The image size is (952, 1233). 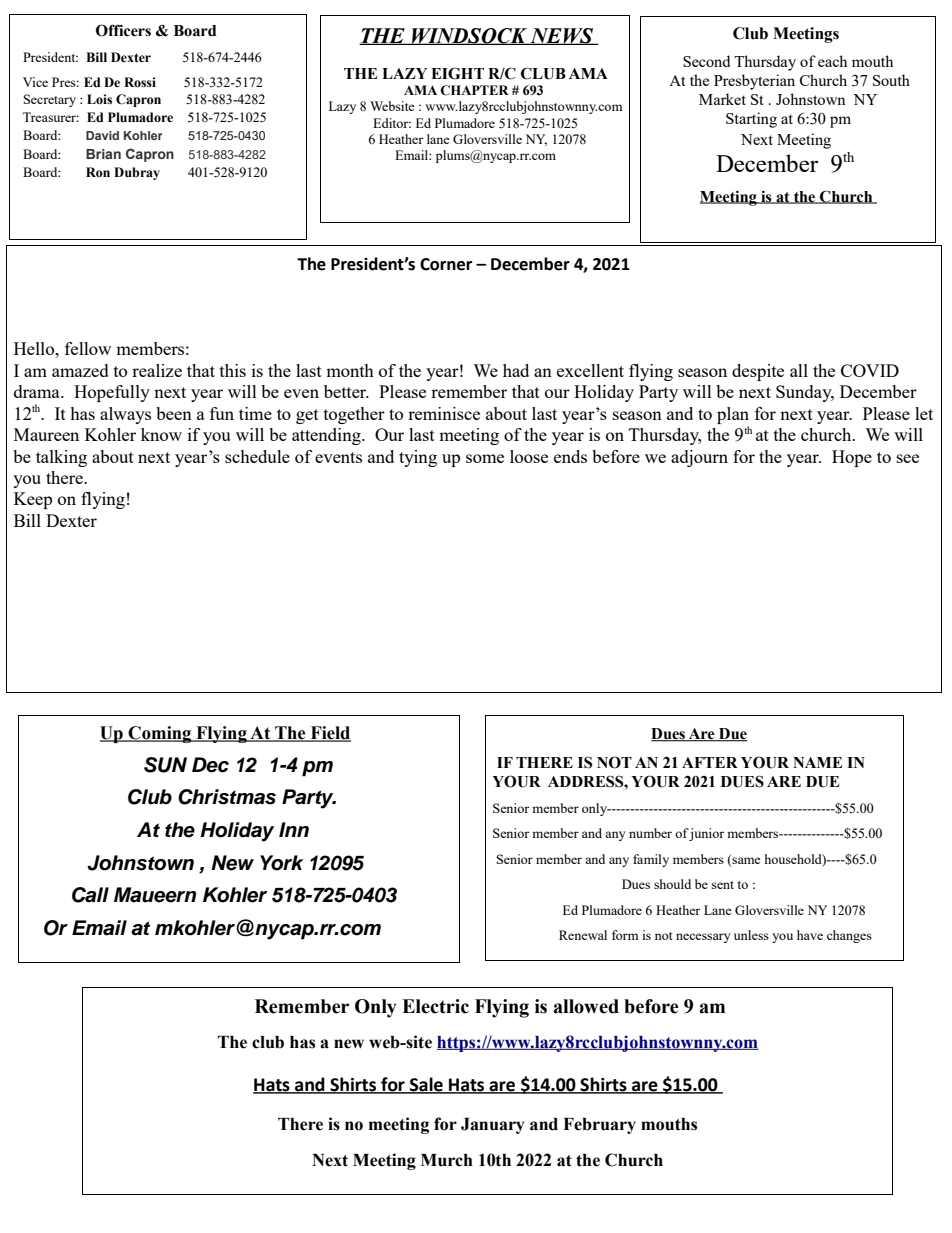 What do you see at coordinates (444, 413) in the image?
I see `reminisce` at bounding box center [444, 413].
